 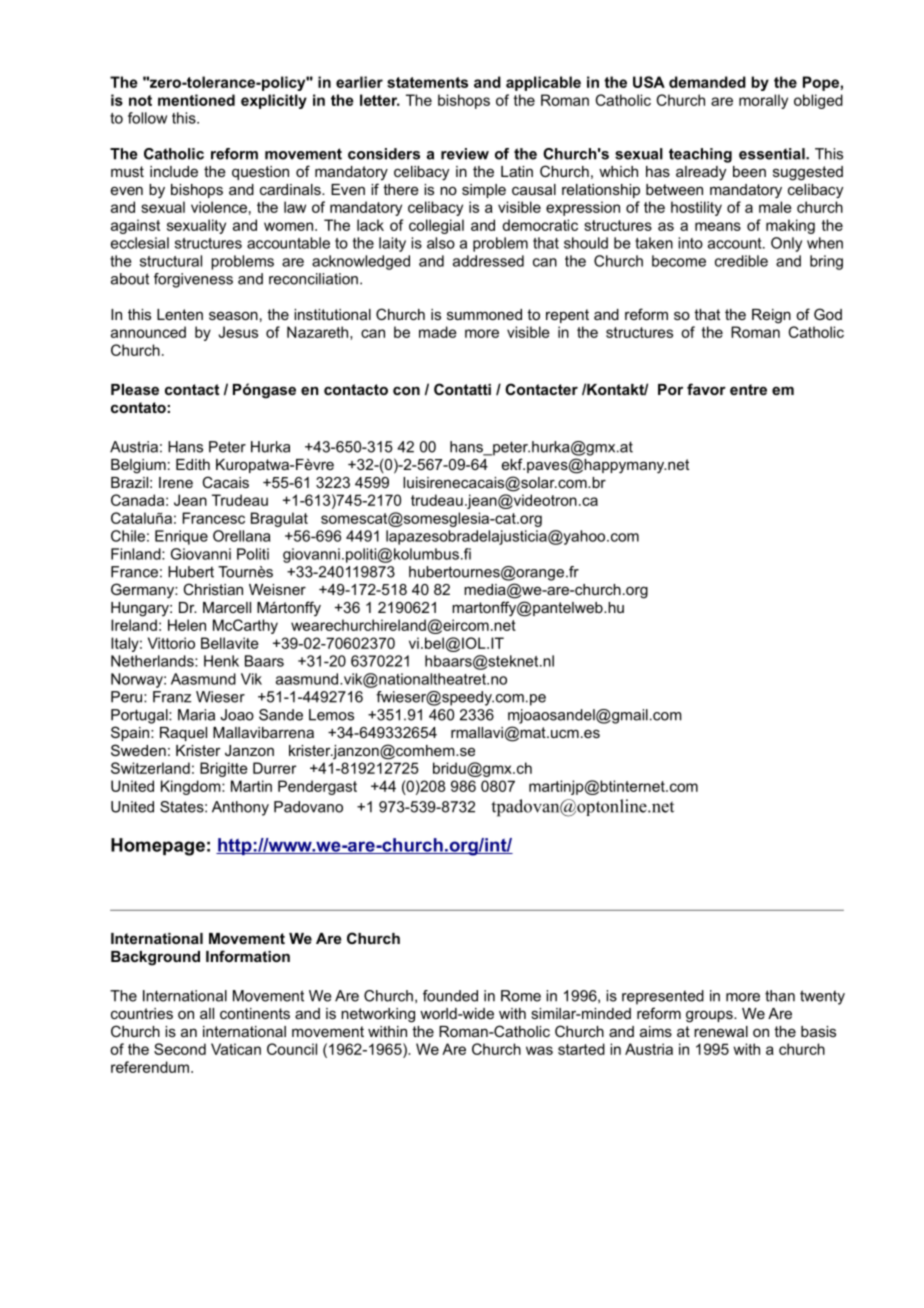 What do you see at coordinates (193, 464) in the image?
I see `Edith` at bounding box center [193, 464].
